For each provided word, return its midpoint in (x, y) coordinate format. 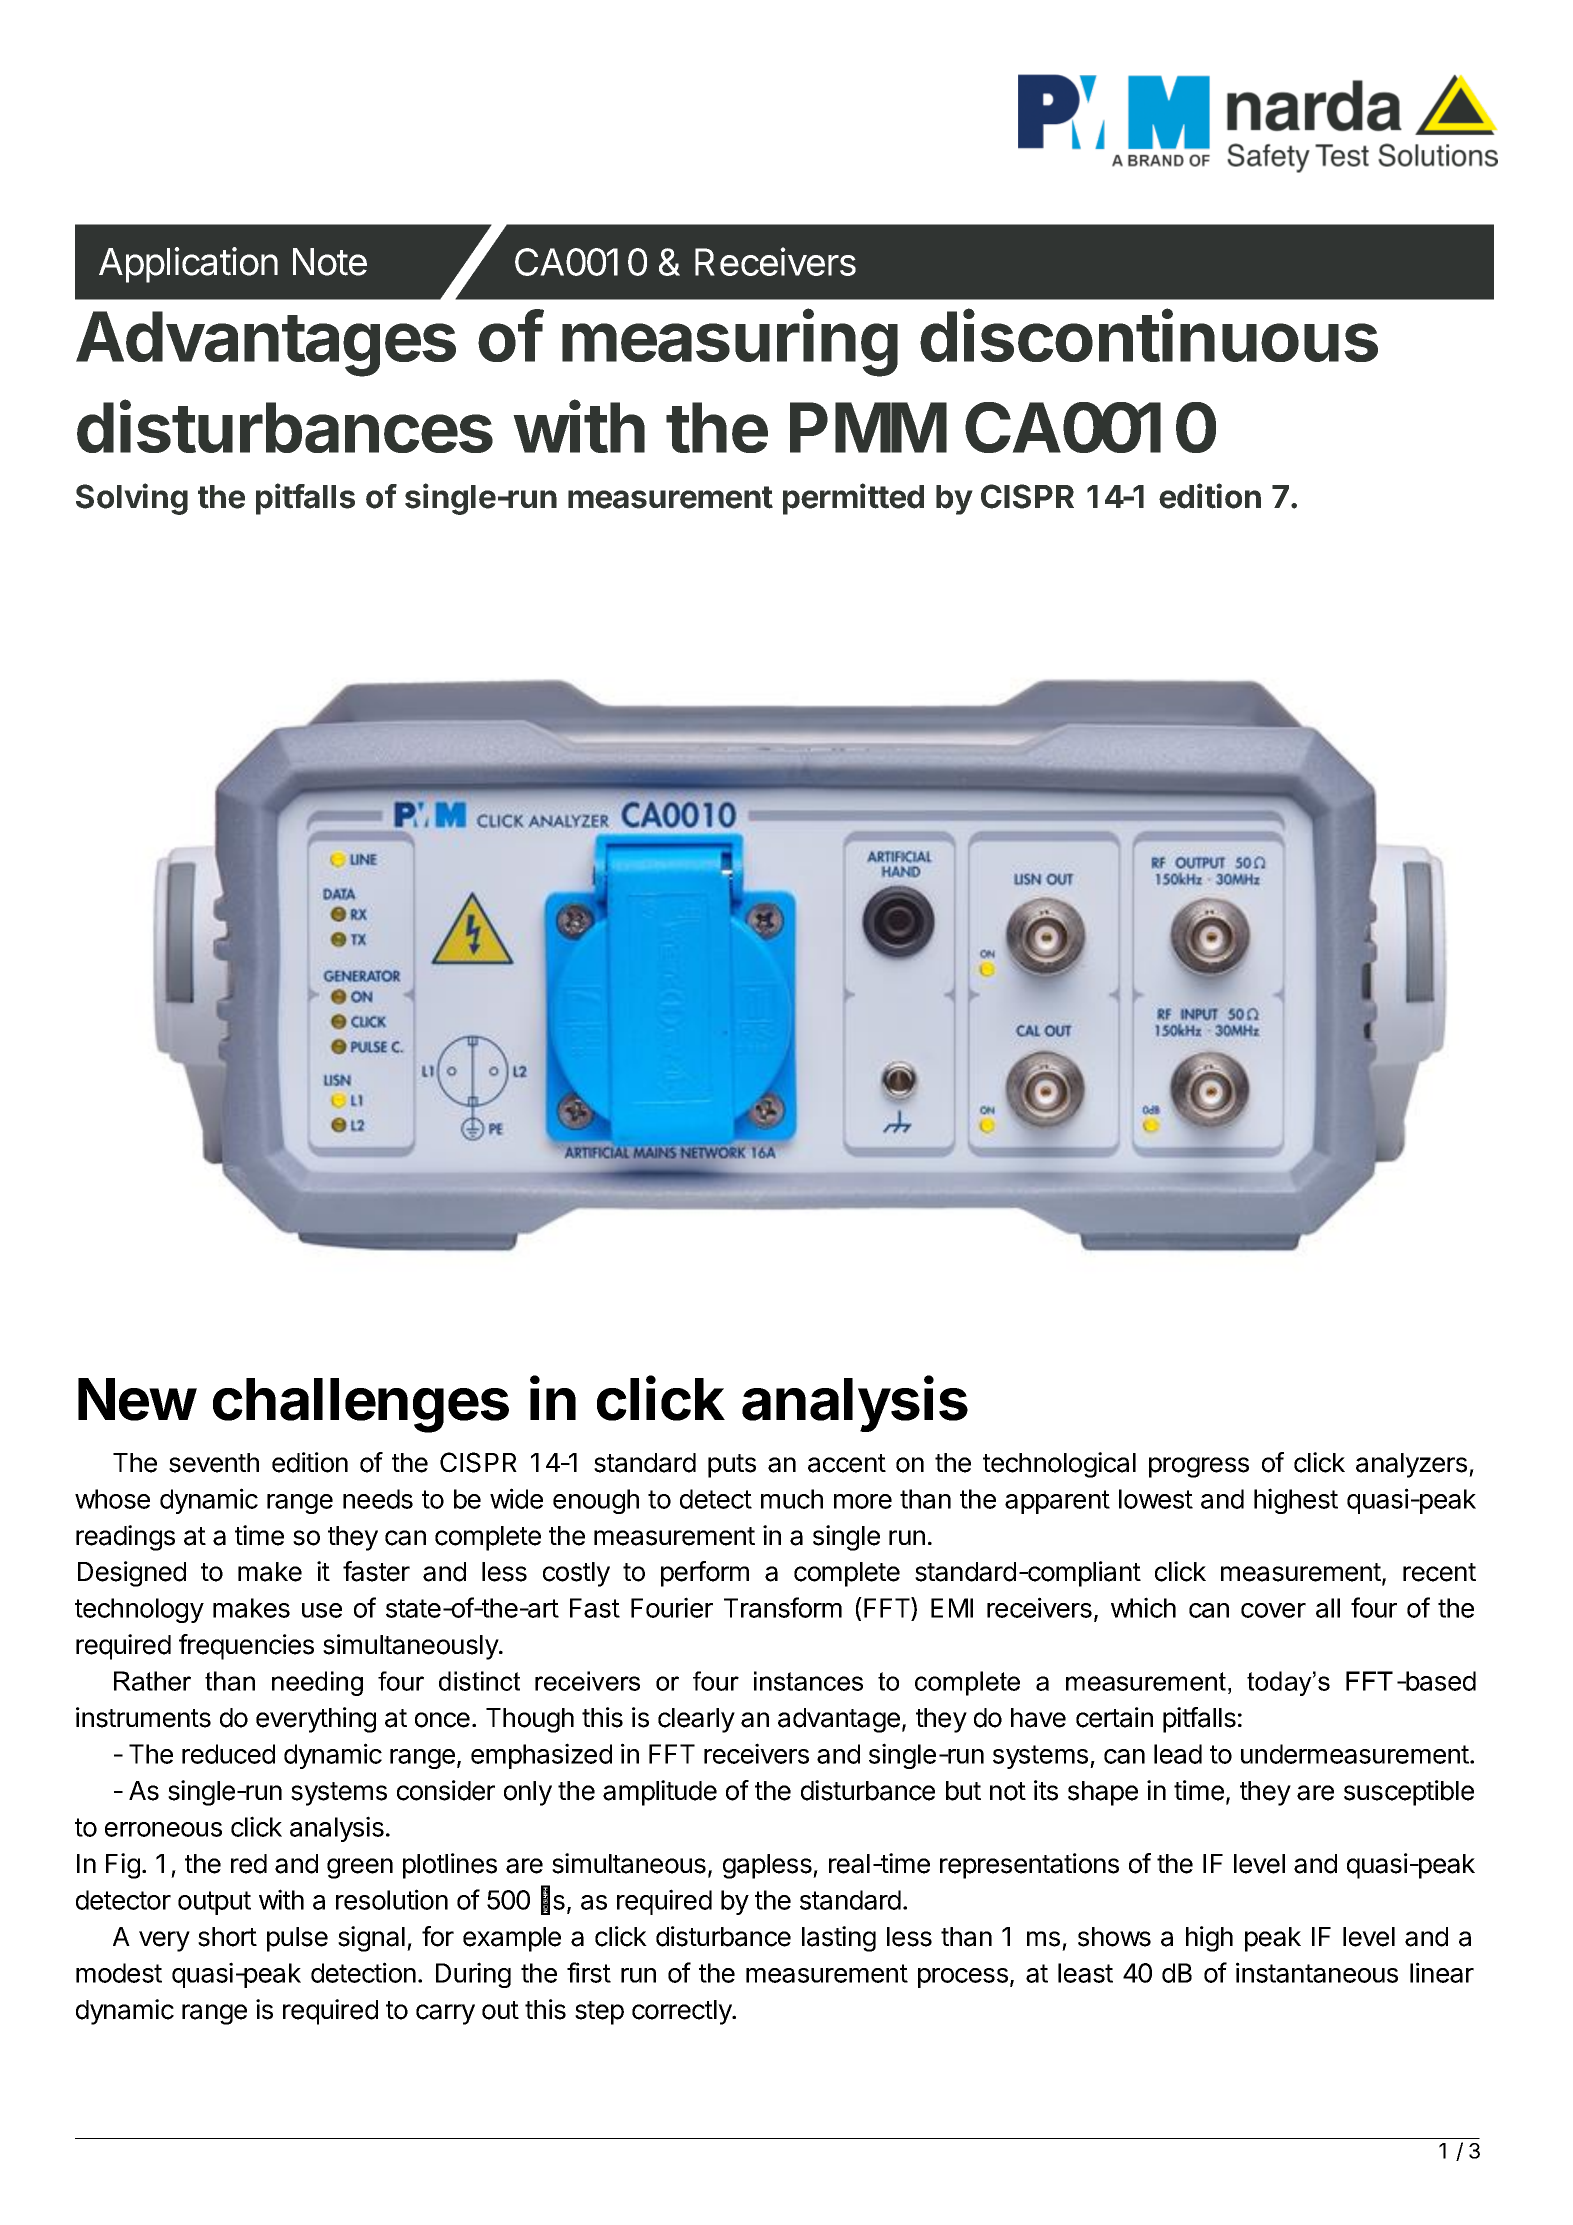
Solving (132, 499)
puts (732, 1466)
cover (1273, 1610)
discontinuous (1149, 335)
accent (847, 1463)
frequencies (246, 1647)
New (137, 1399)
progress (1199, 1467)
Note (330, 262)
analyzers (1411, 1465)
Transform (783, 1607)
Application (188, 265)
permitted (853, 499)
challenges (361, 1405)
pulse (297, 1939)
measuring (730, 343)
